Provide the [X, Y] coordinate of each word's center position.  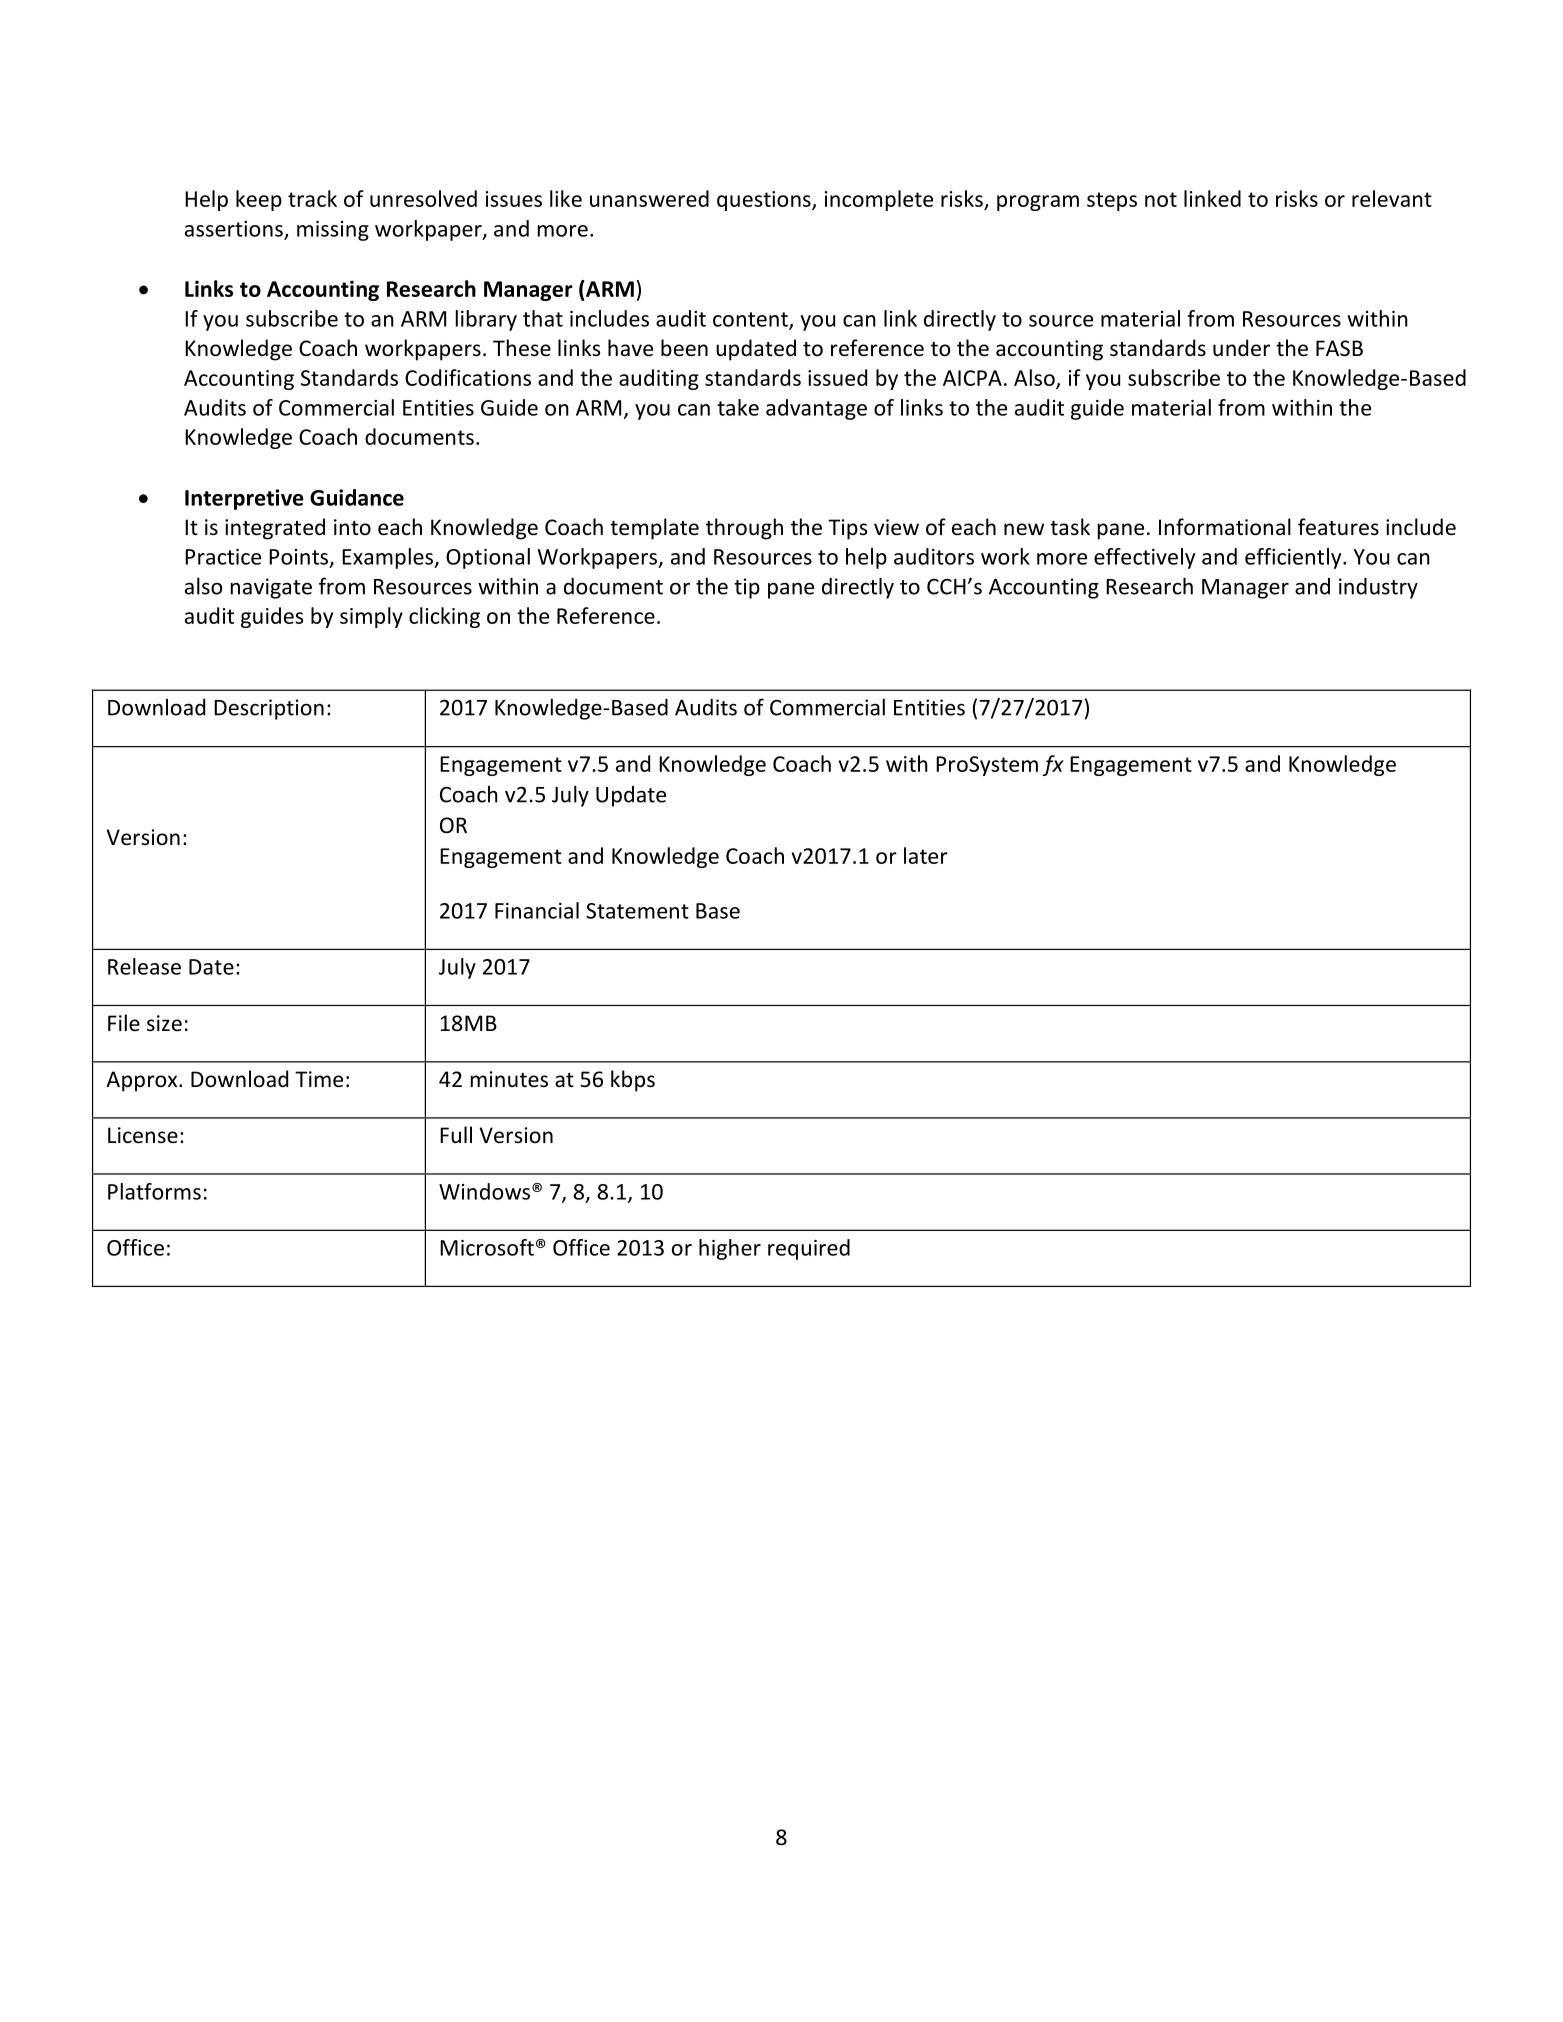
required [809, 1249]
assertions [234, 229]
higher [730, 1249]
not [1161, 199]
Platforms [154, 1191]
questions [765, 201]
